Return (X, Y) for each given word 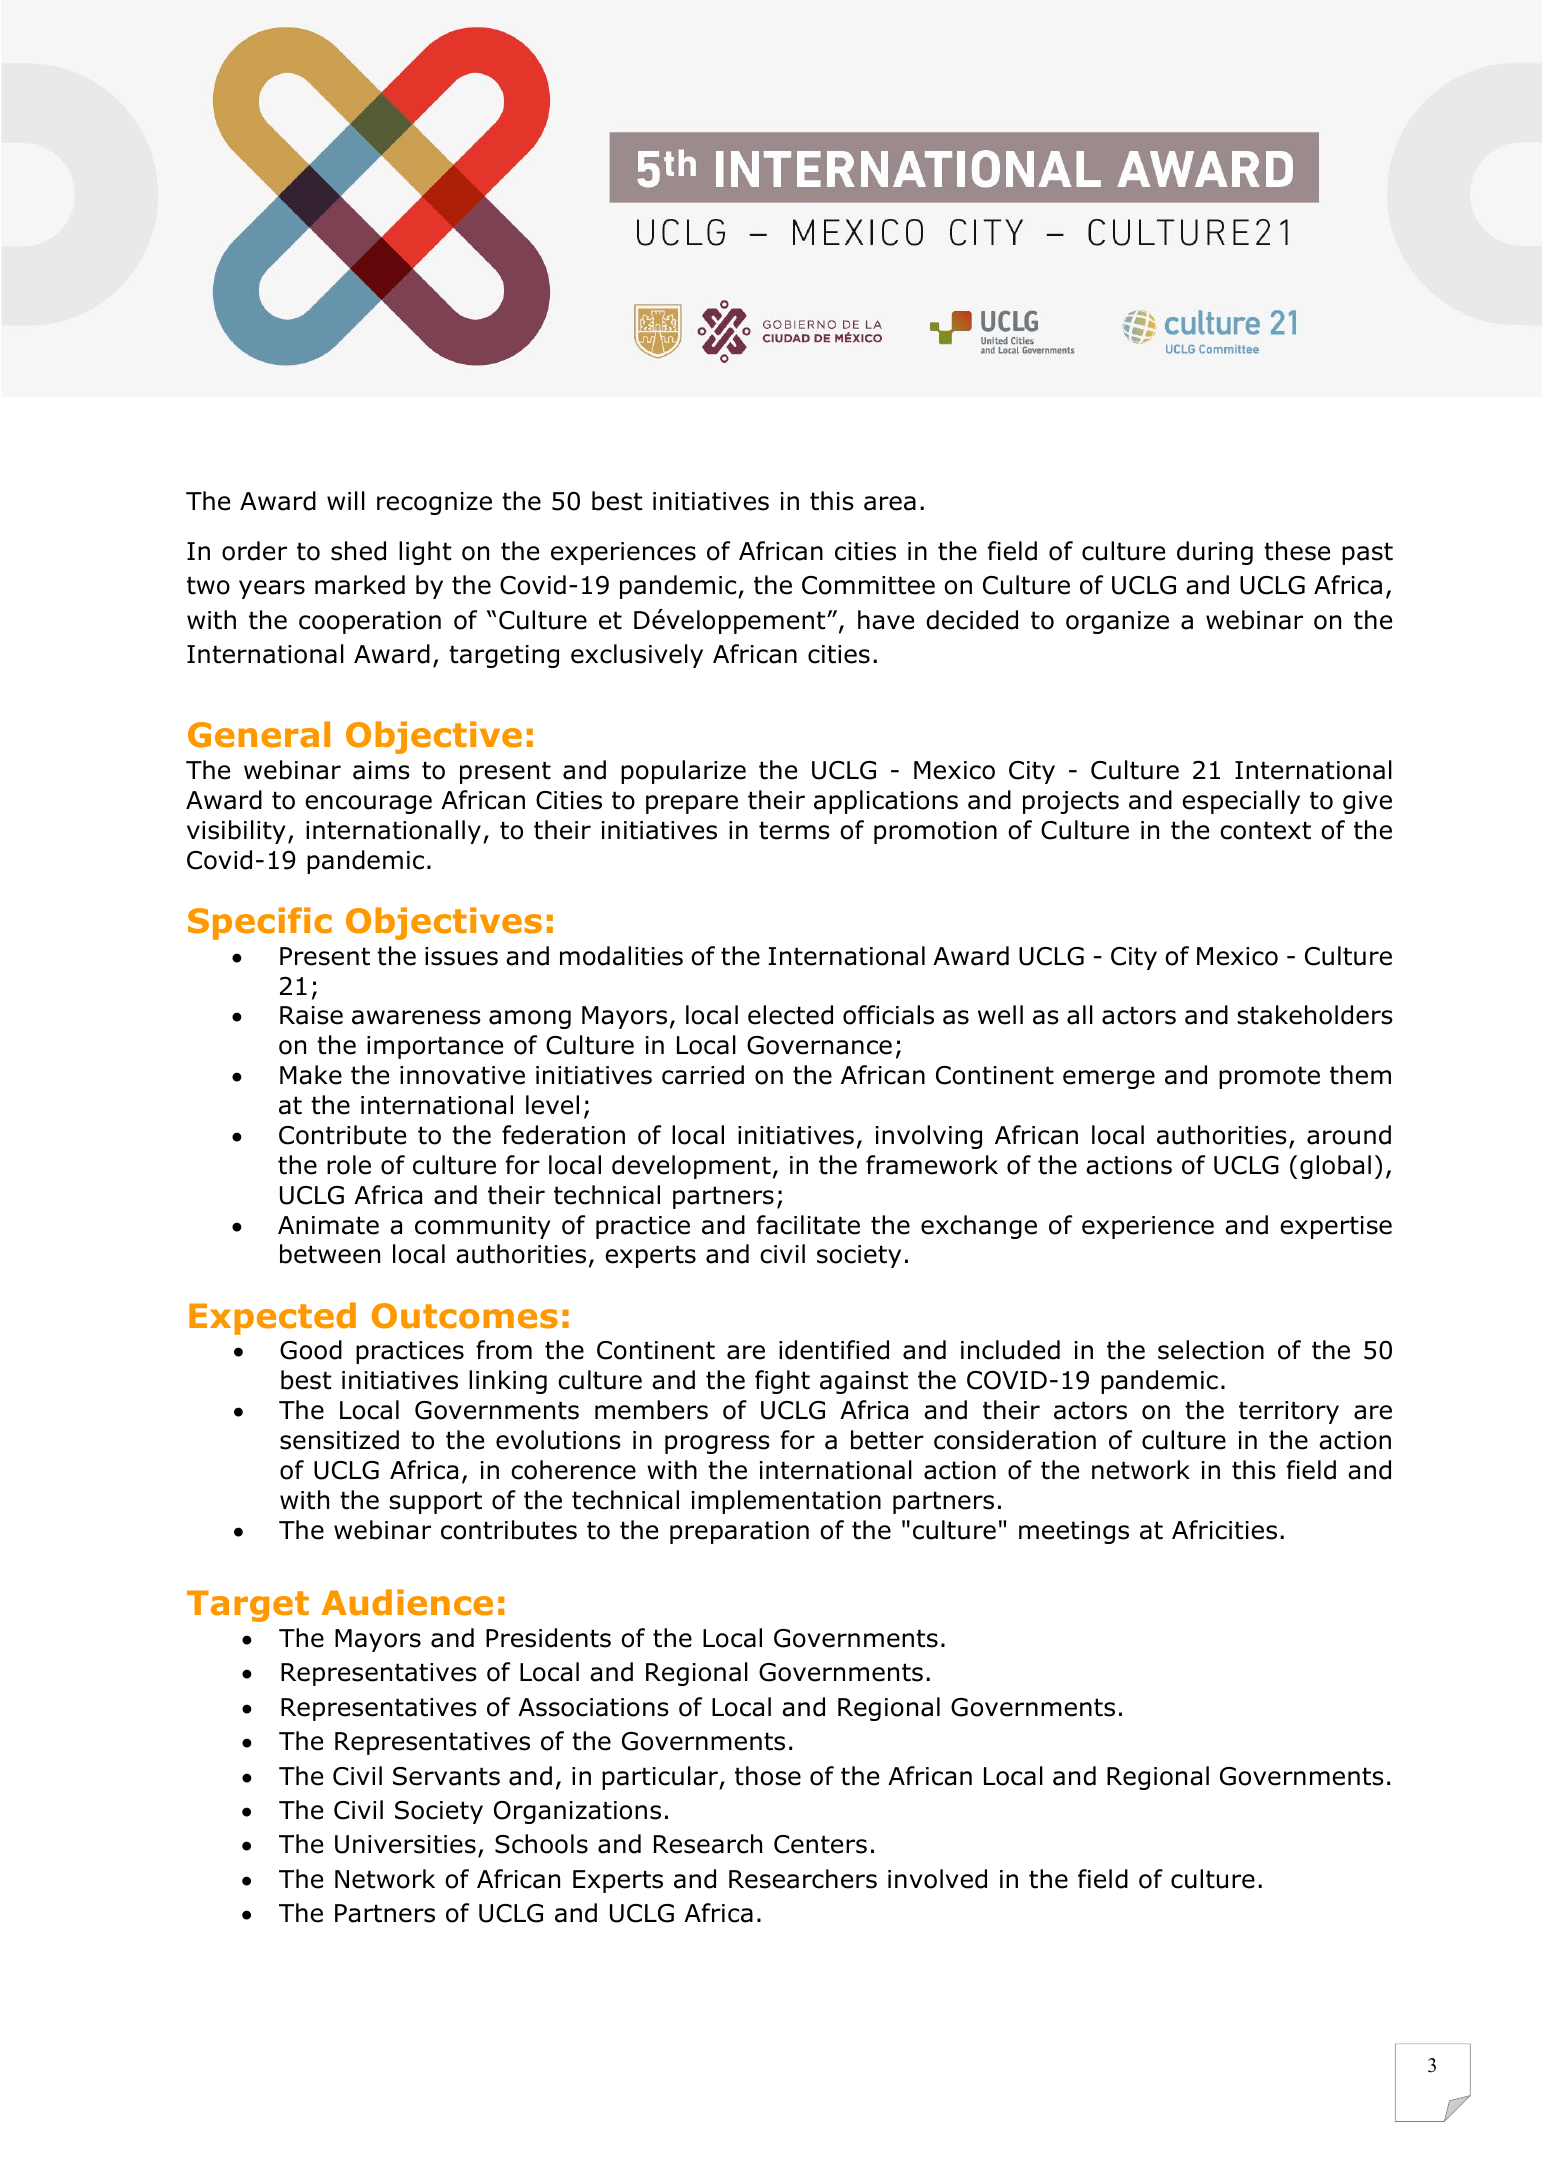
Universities (405, 1844)
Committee (868, 585)
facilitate (808, 1225)
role (349, 1165)
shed (358, 551)
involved (937, 1879)
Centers (820, 1844)
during (1215, 553)
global (1335, 1167)
